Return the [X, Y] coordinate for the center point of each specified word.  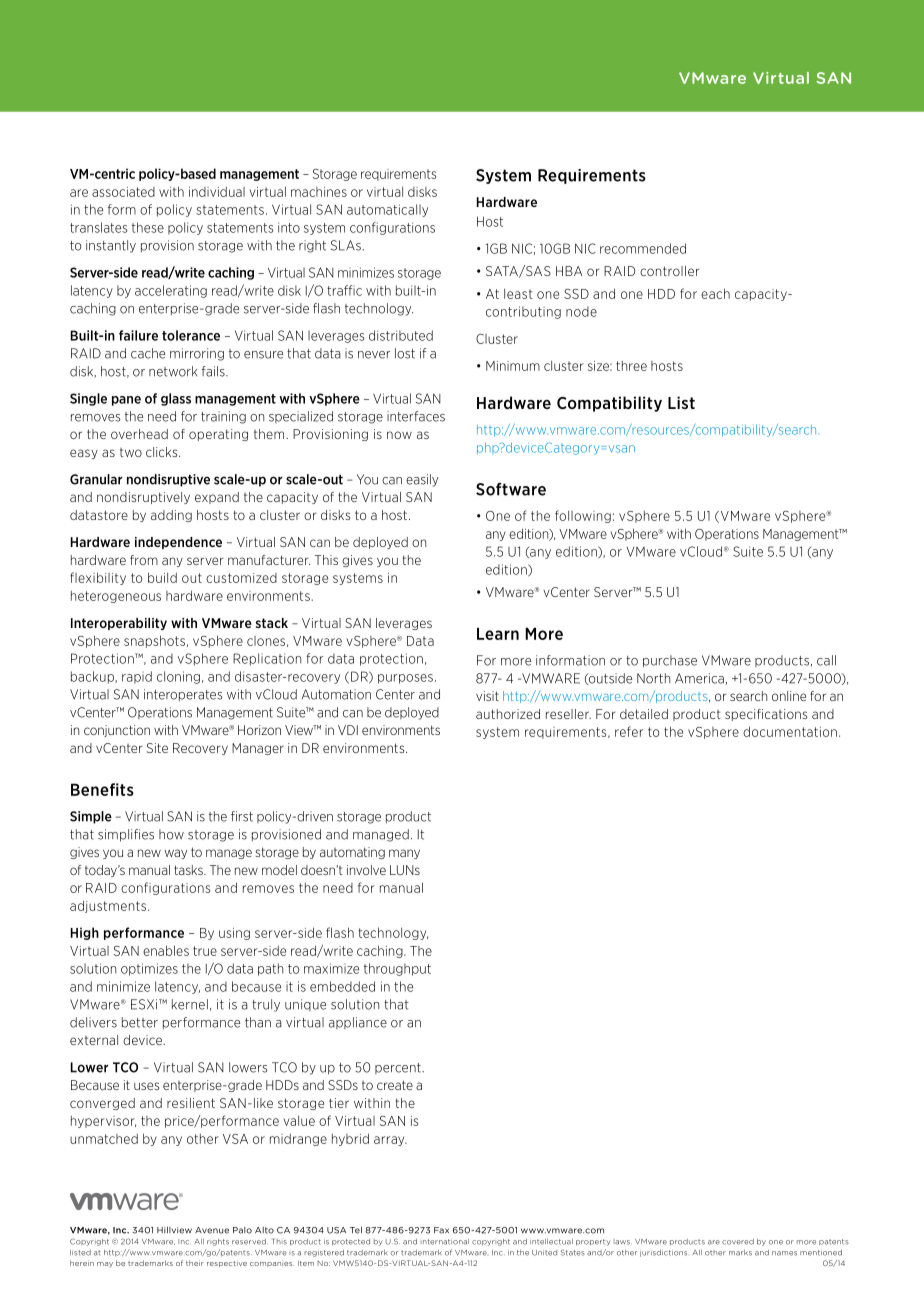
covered [738, 1242]
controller [669, 271]
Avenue [212, 1230]
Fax [441, 1230]
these [148, 227]
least [518, 293]
